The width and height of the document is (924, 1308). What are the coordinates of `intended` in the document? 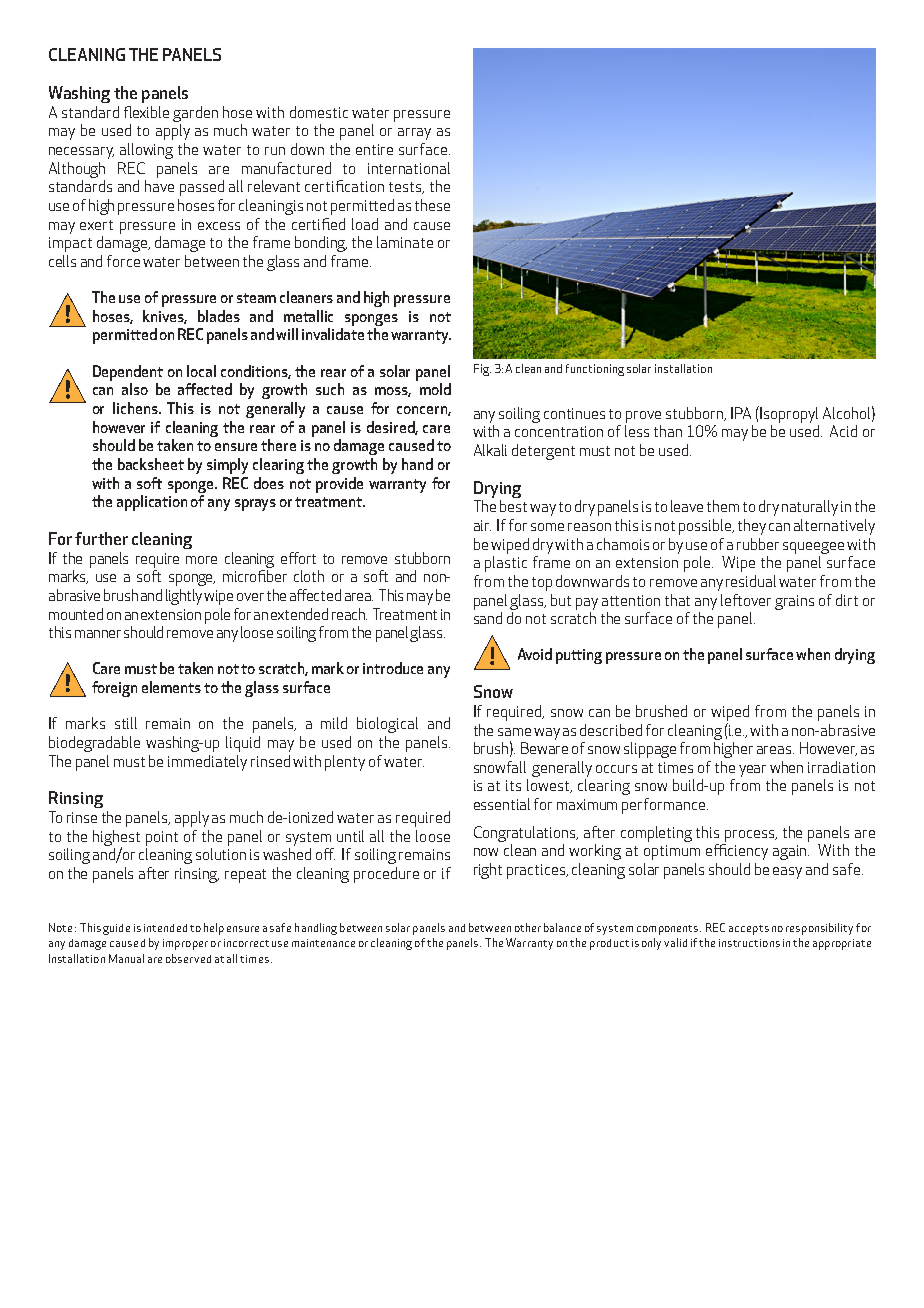 It's located at (165, 928).
